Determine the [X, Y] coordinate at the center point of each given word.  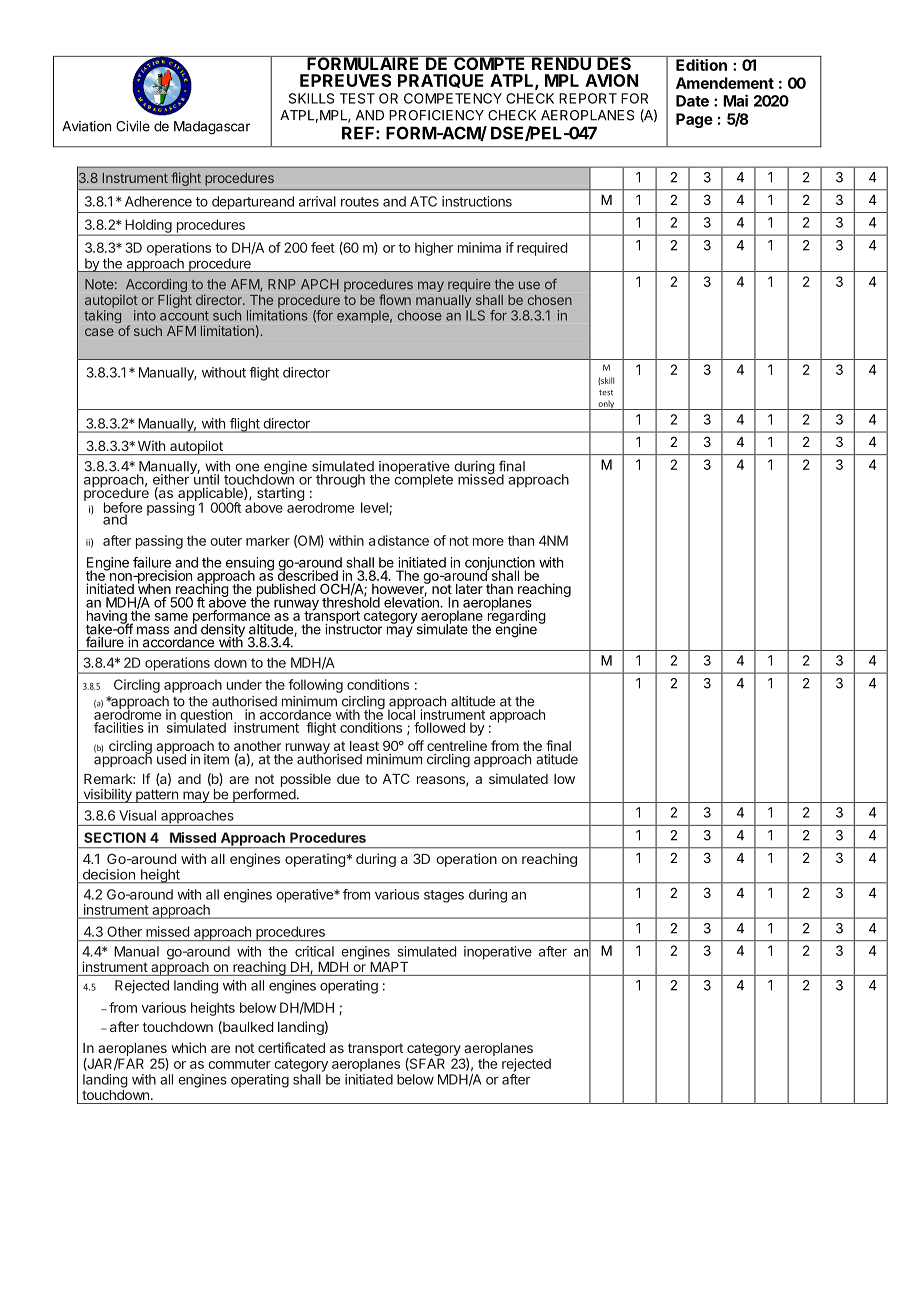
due [348, 779]
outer [226, 541]
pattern [157, 796]
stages [444, 896]
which [188, 1047]
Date [692, 101]
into [145, 315]
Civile [133, 126]
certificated [291, 1047]
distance [403, 540]
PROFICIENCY [436, 115]
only [606, 405]
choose [420, 315]
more [488, 542]
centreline [457, 745]
